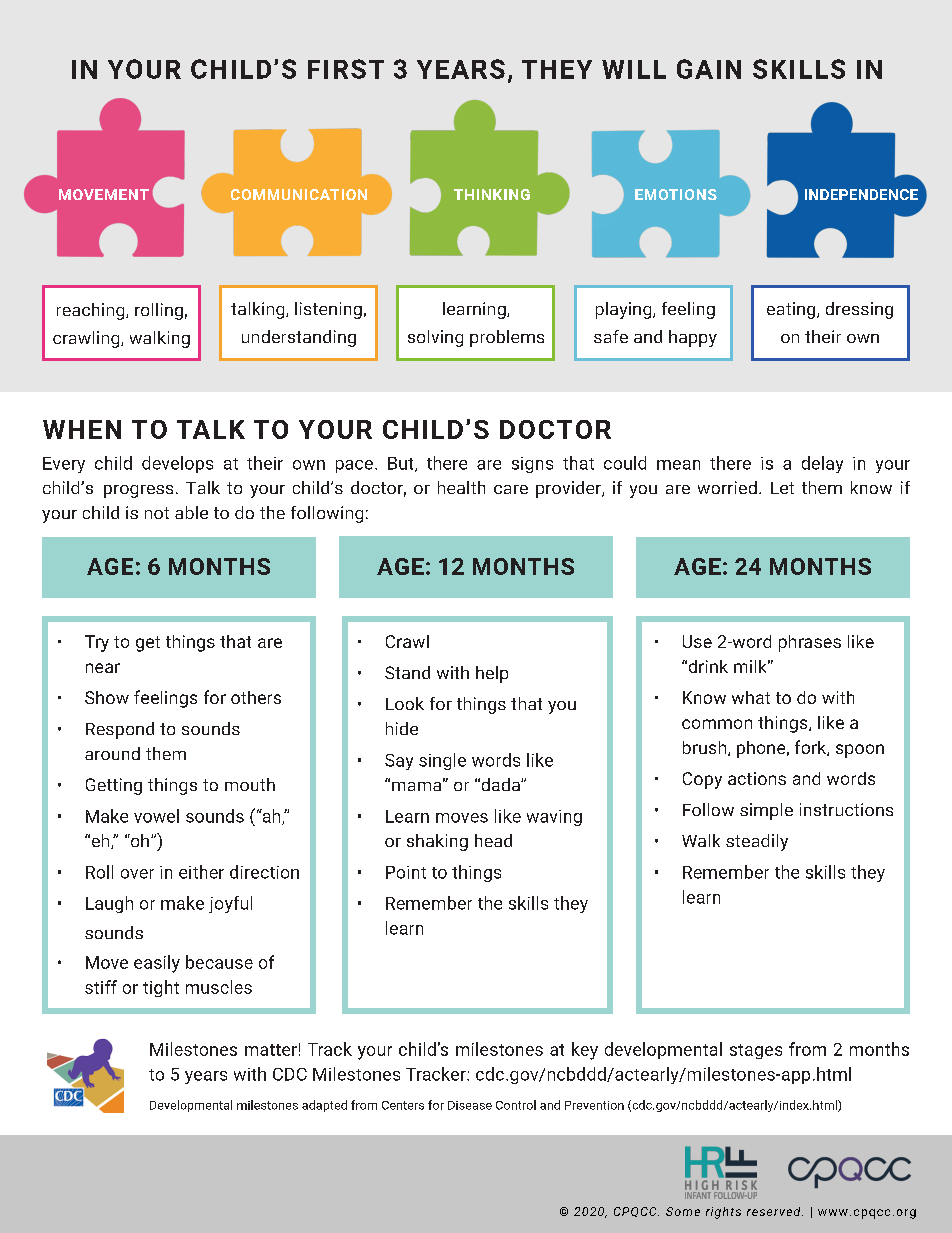 The height and width of the image is (1233, 952). I want to click on Point, so click(406, 872).
